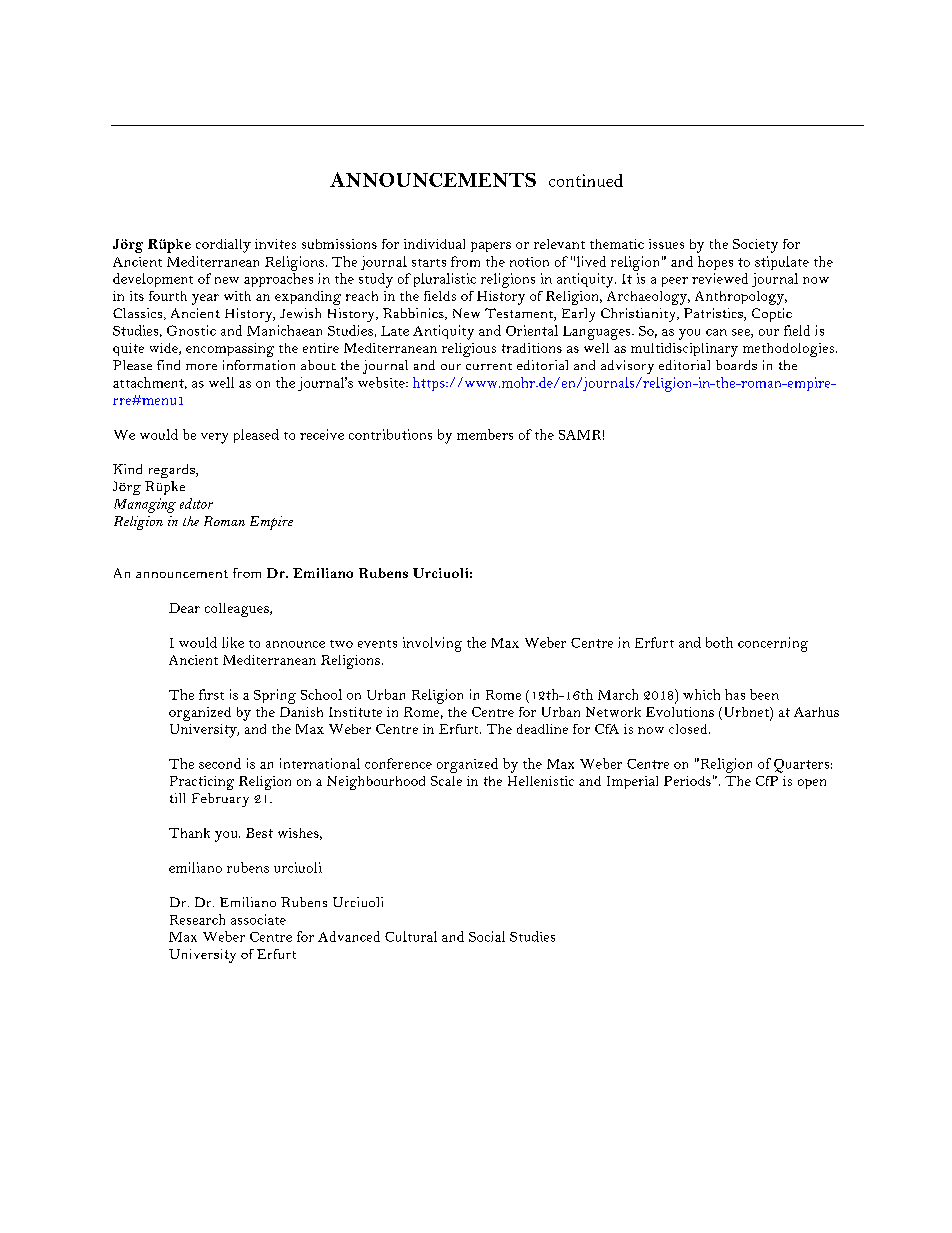 Image resolution: width=952 pixels, height=1233 pixels. Describe the element at coordinates (197, 919) in the screenshot. I see `Research` at that location.
